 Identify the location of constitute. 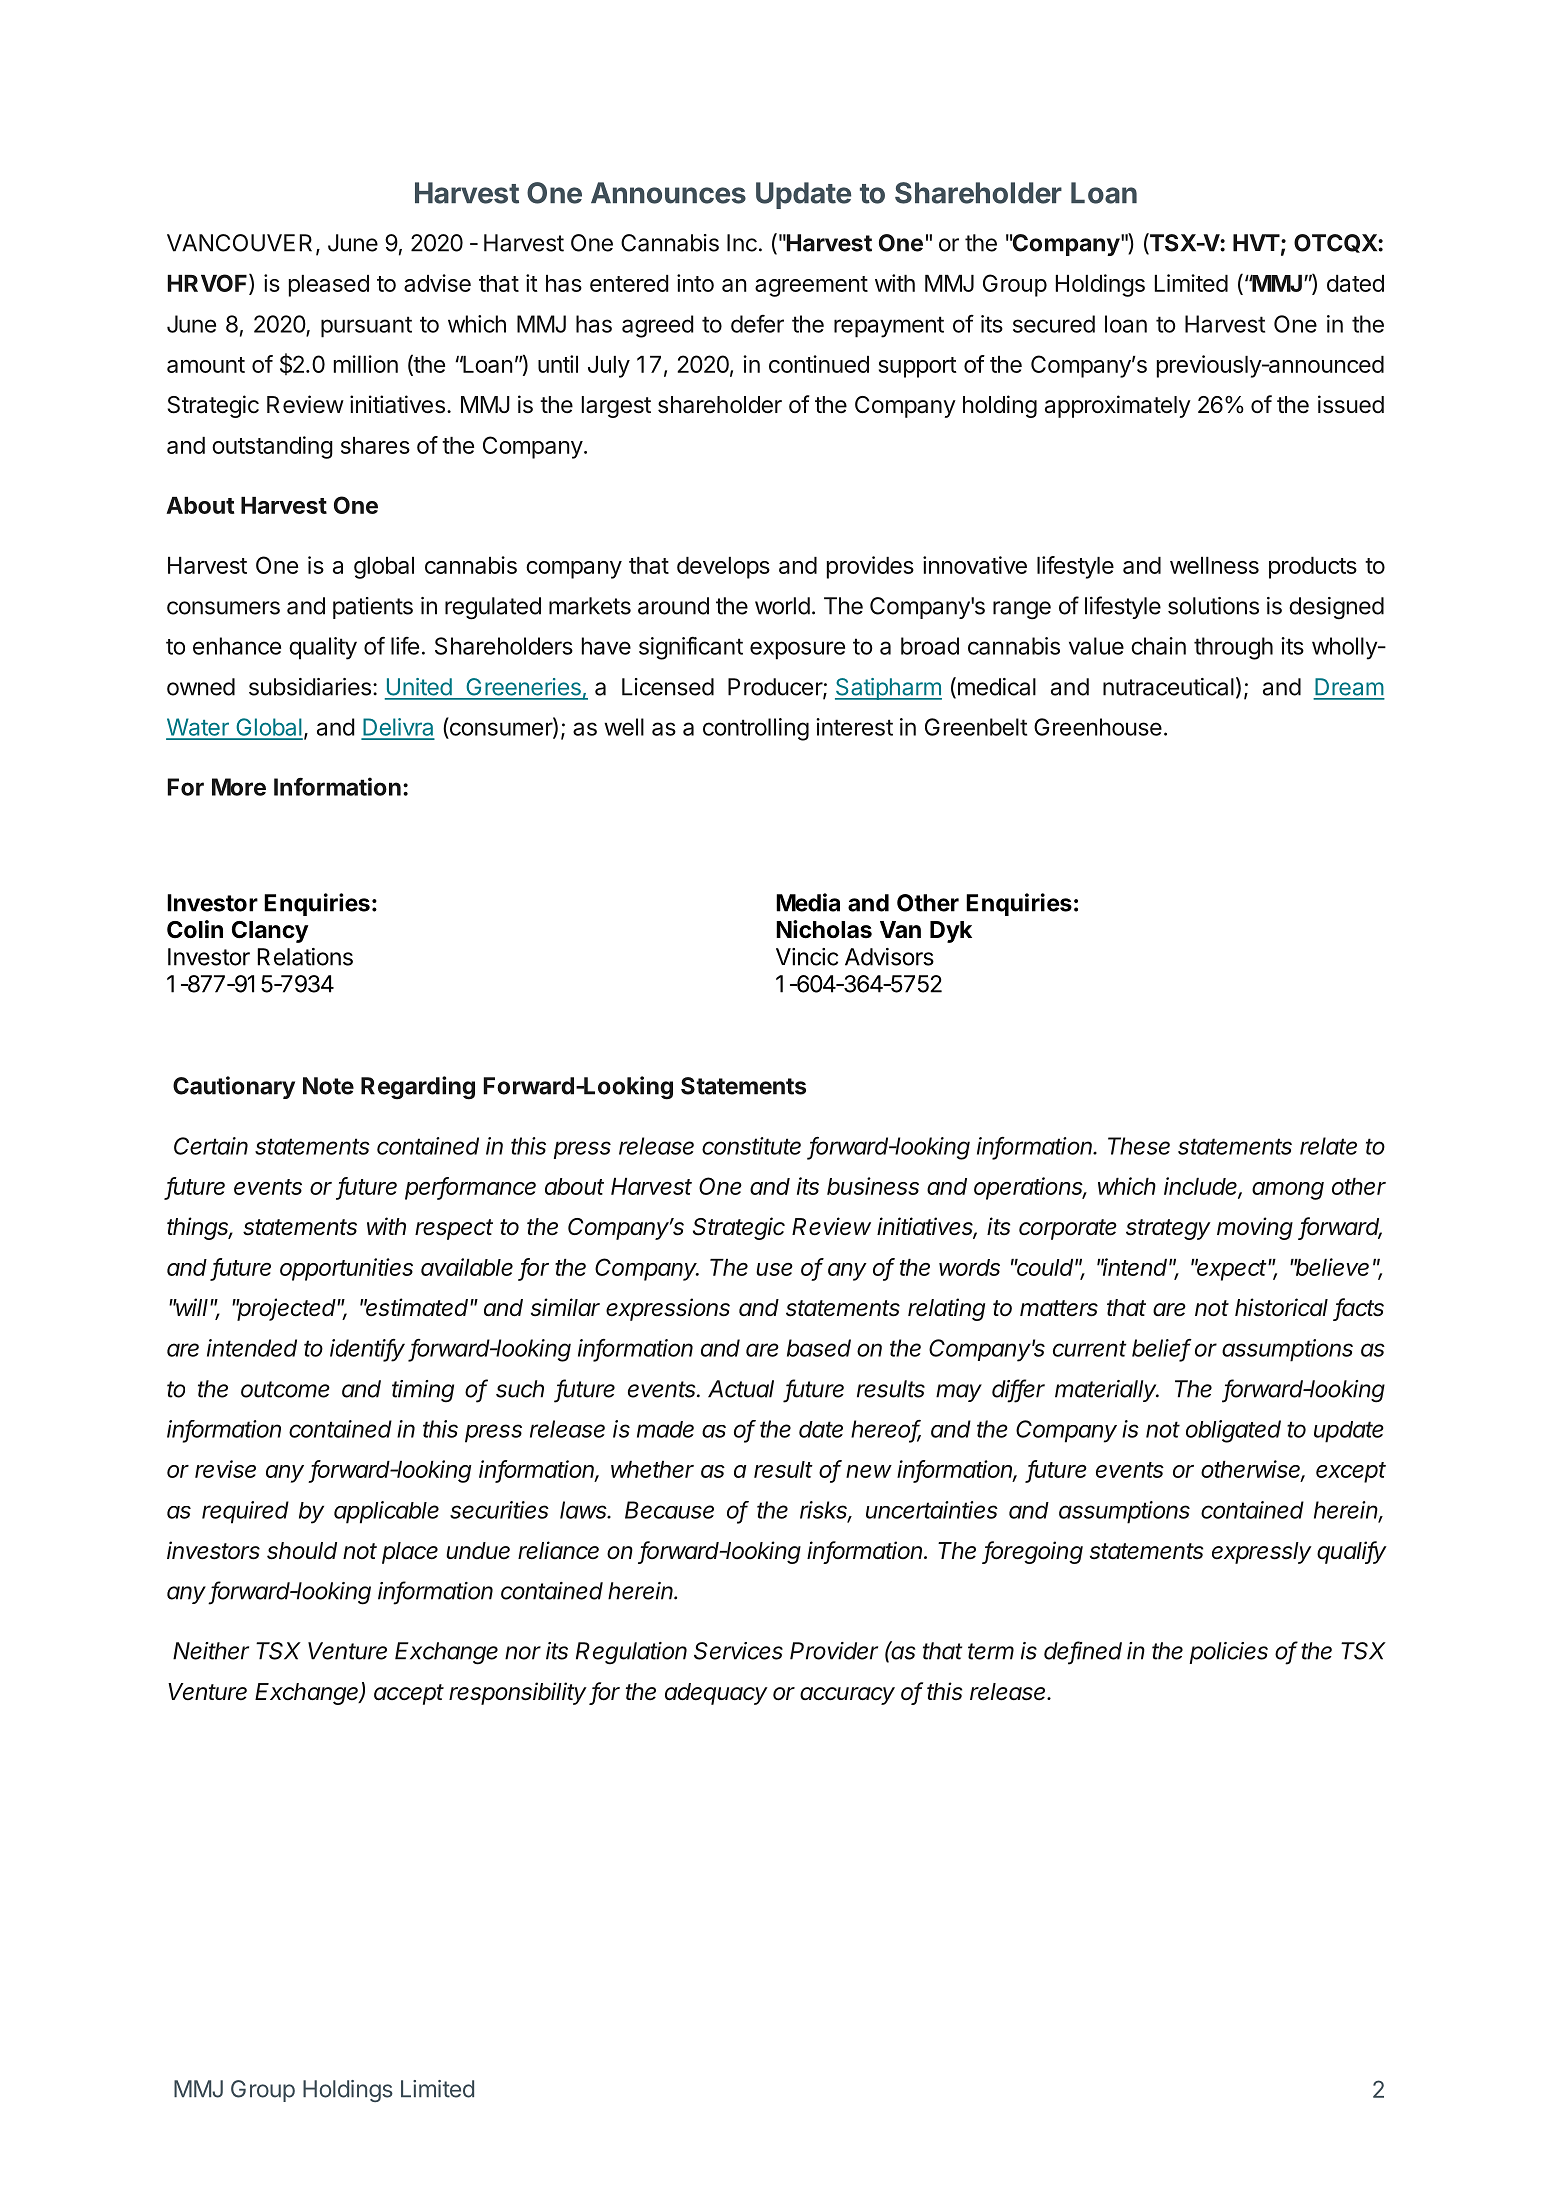
(751, 1146).
